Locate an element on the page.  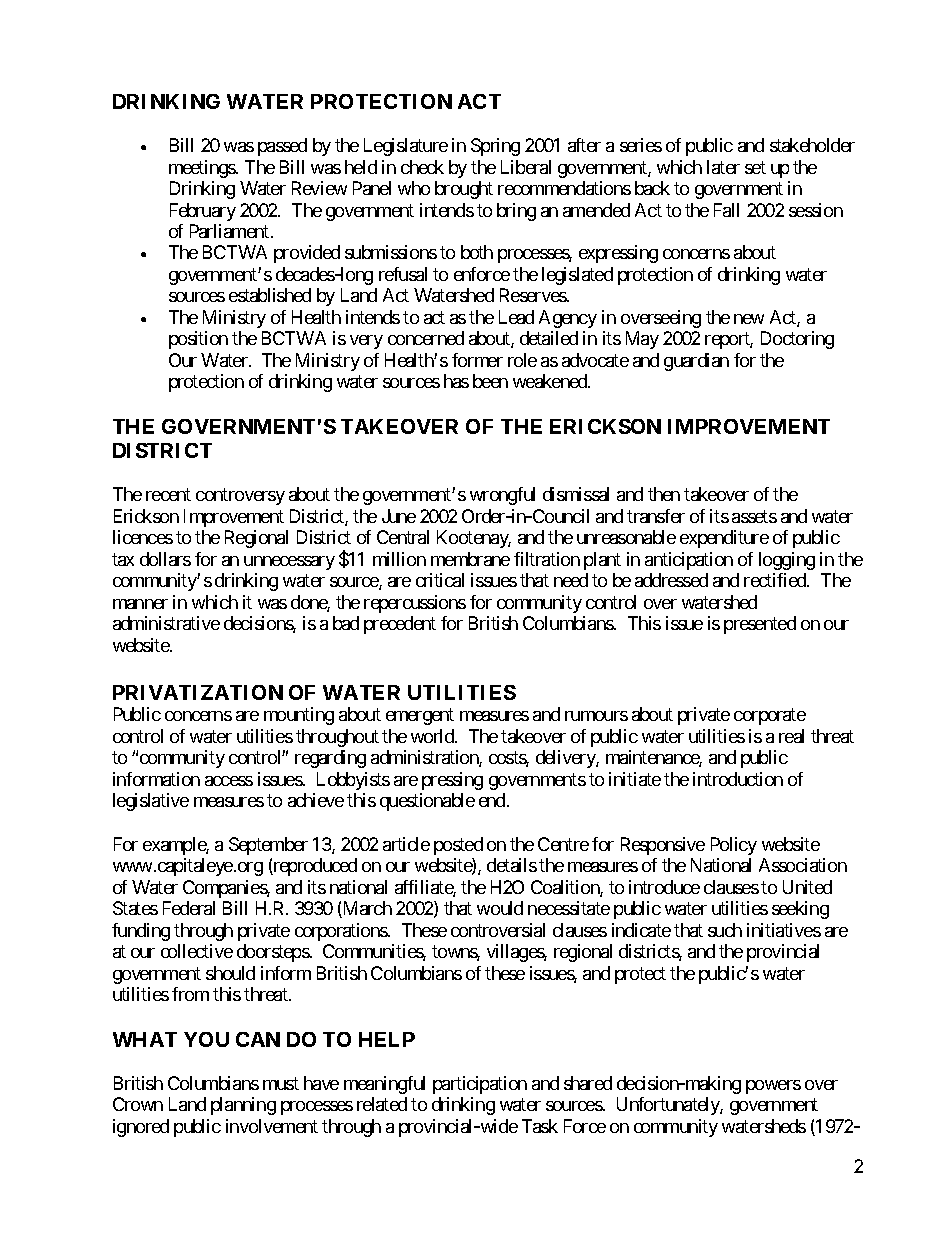
later is located at coordinates (723, 167).
